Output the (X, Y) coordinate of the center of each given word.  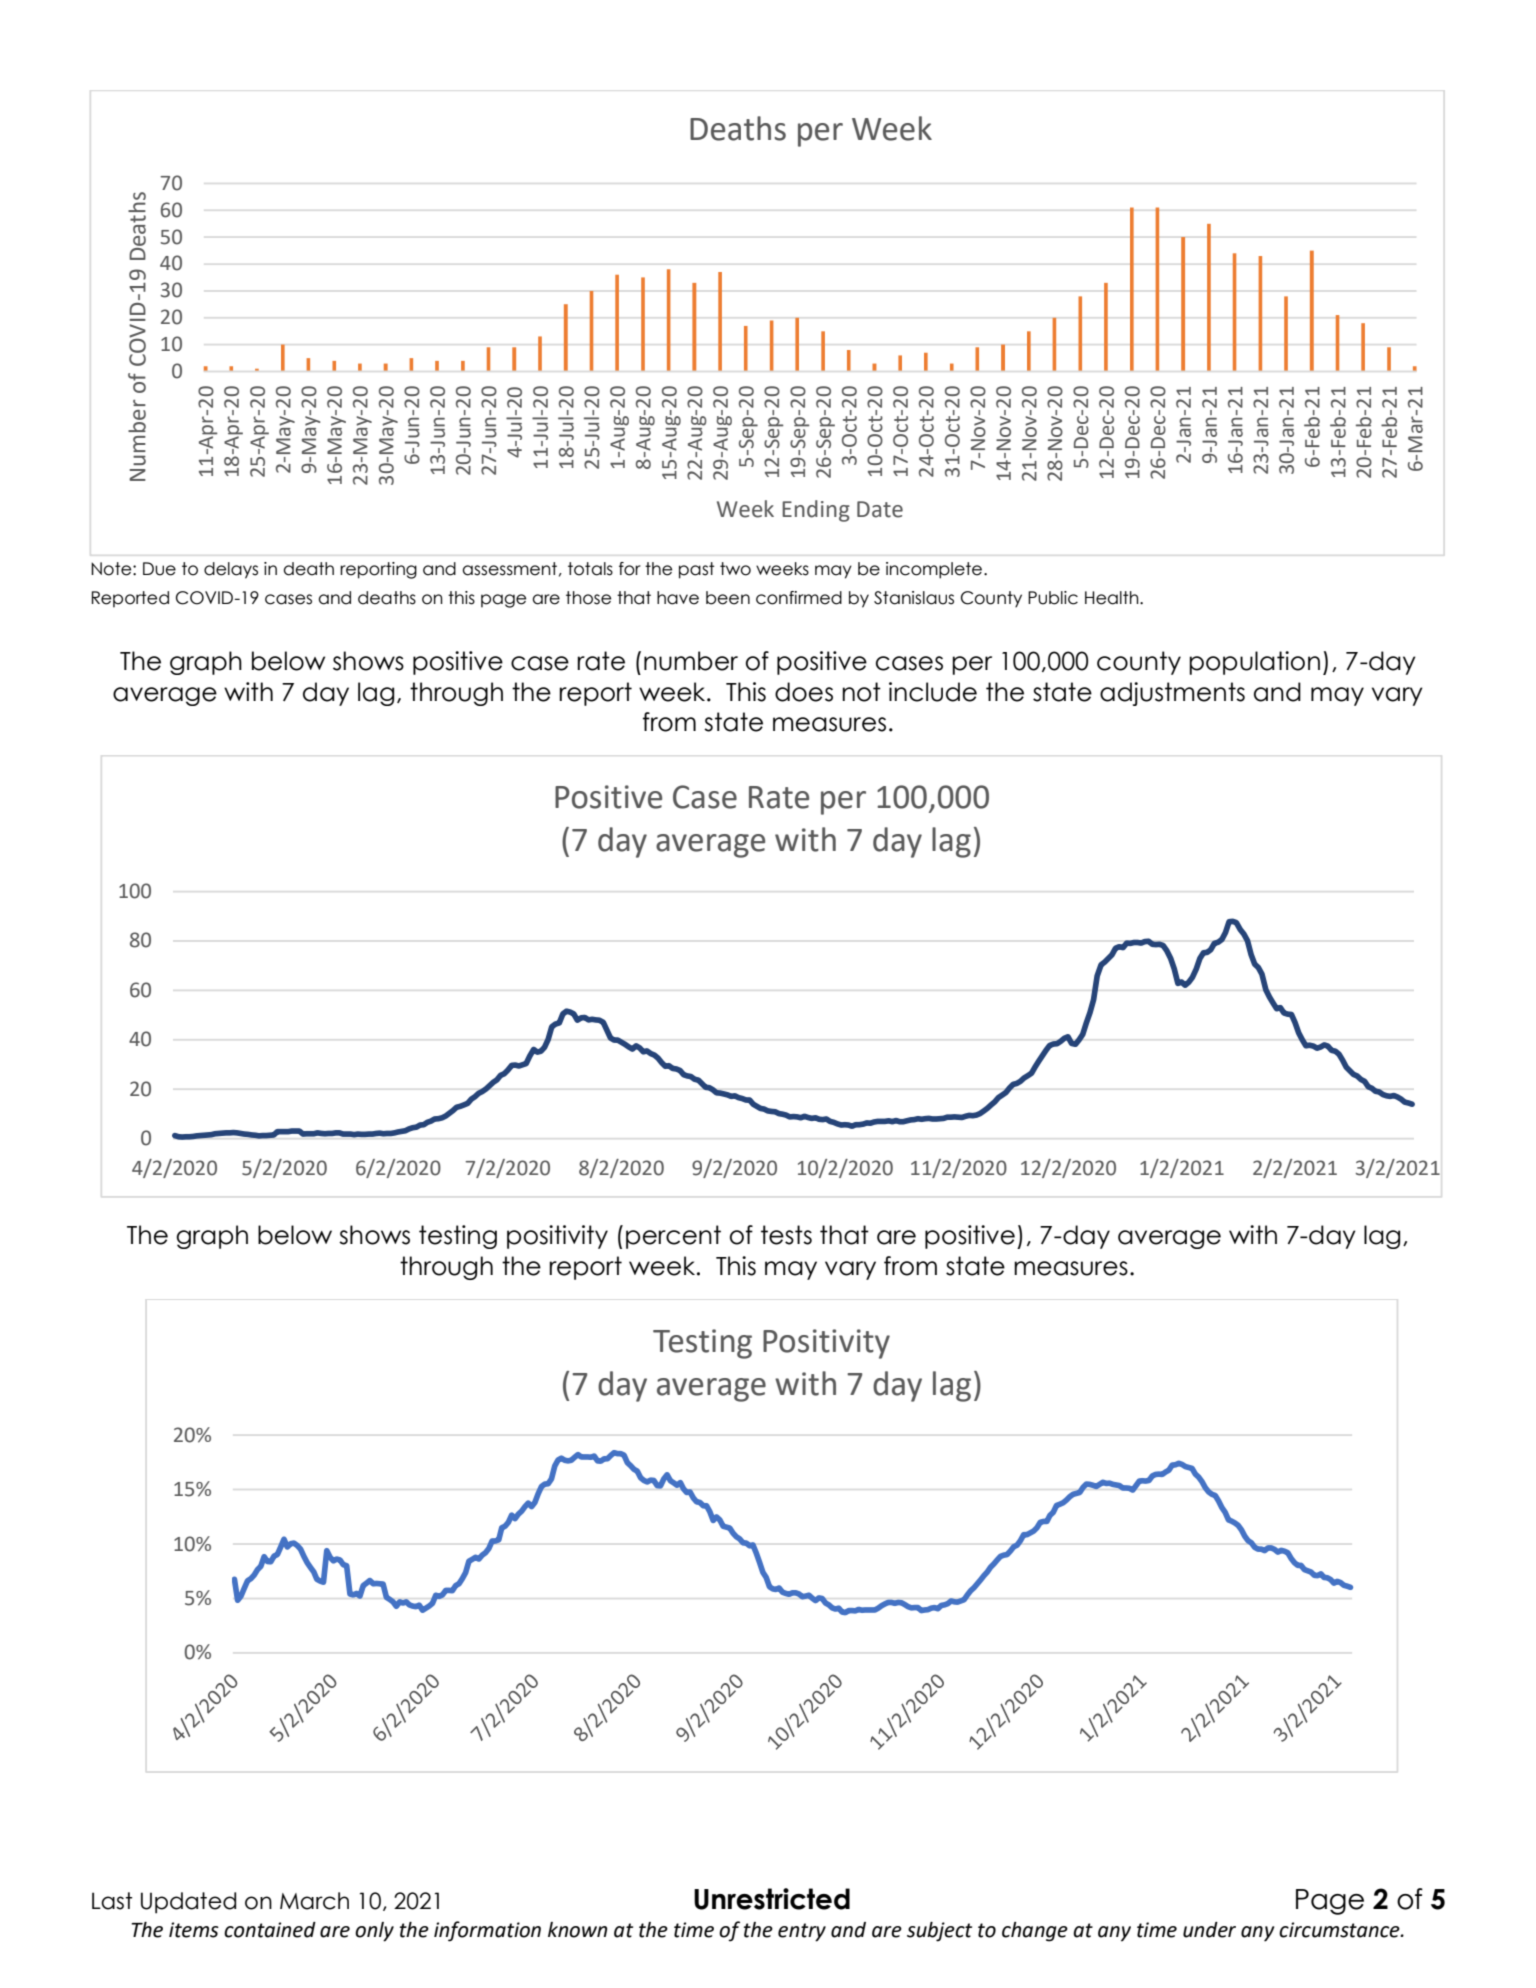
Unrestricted (772, 1899)
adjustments (1172, 694)
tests (786, 1235)
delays (231, 570)
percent (673, 1237)
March (314, 1901)
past (697, 570)
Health (1113, 598)
